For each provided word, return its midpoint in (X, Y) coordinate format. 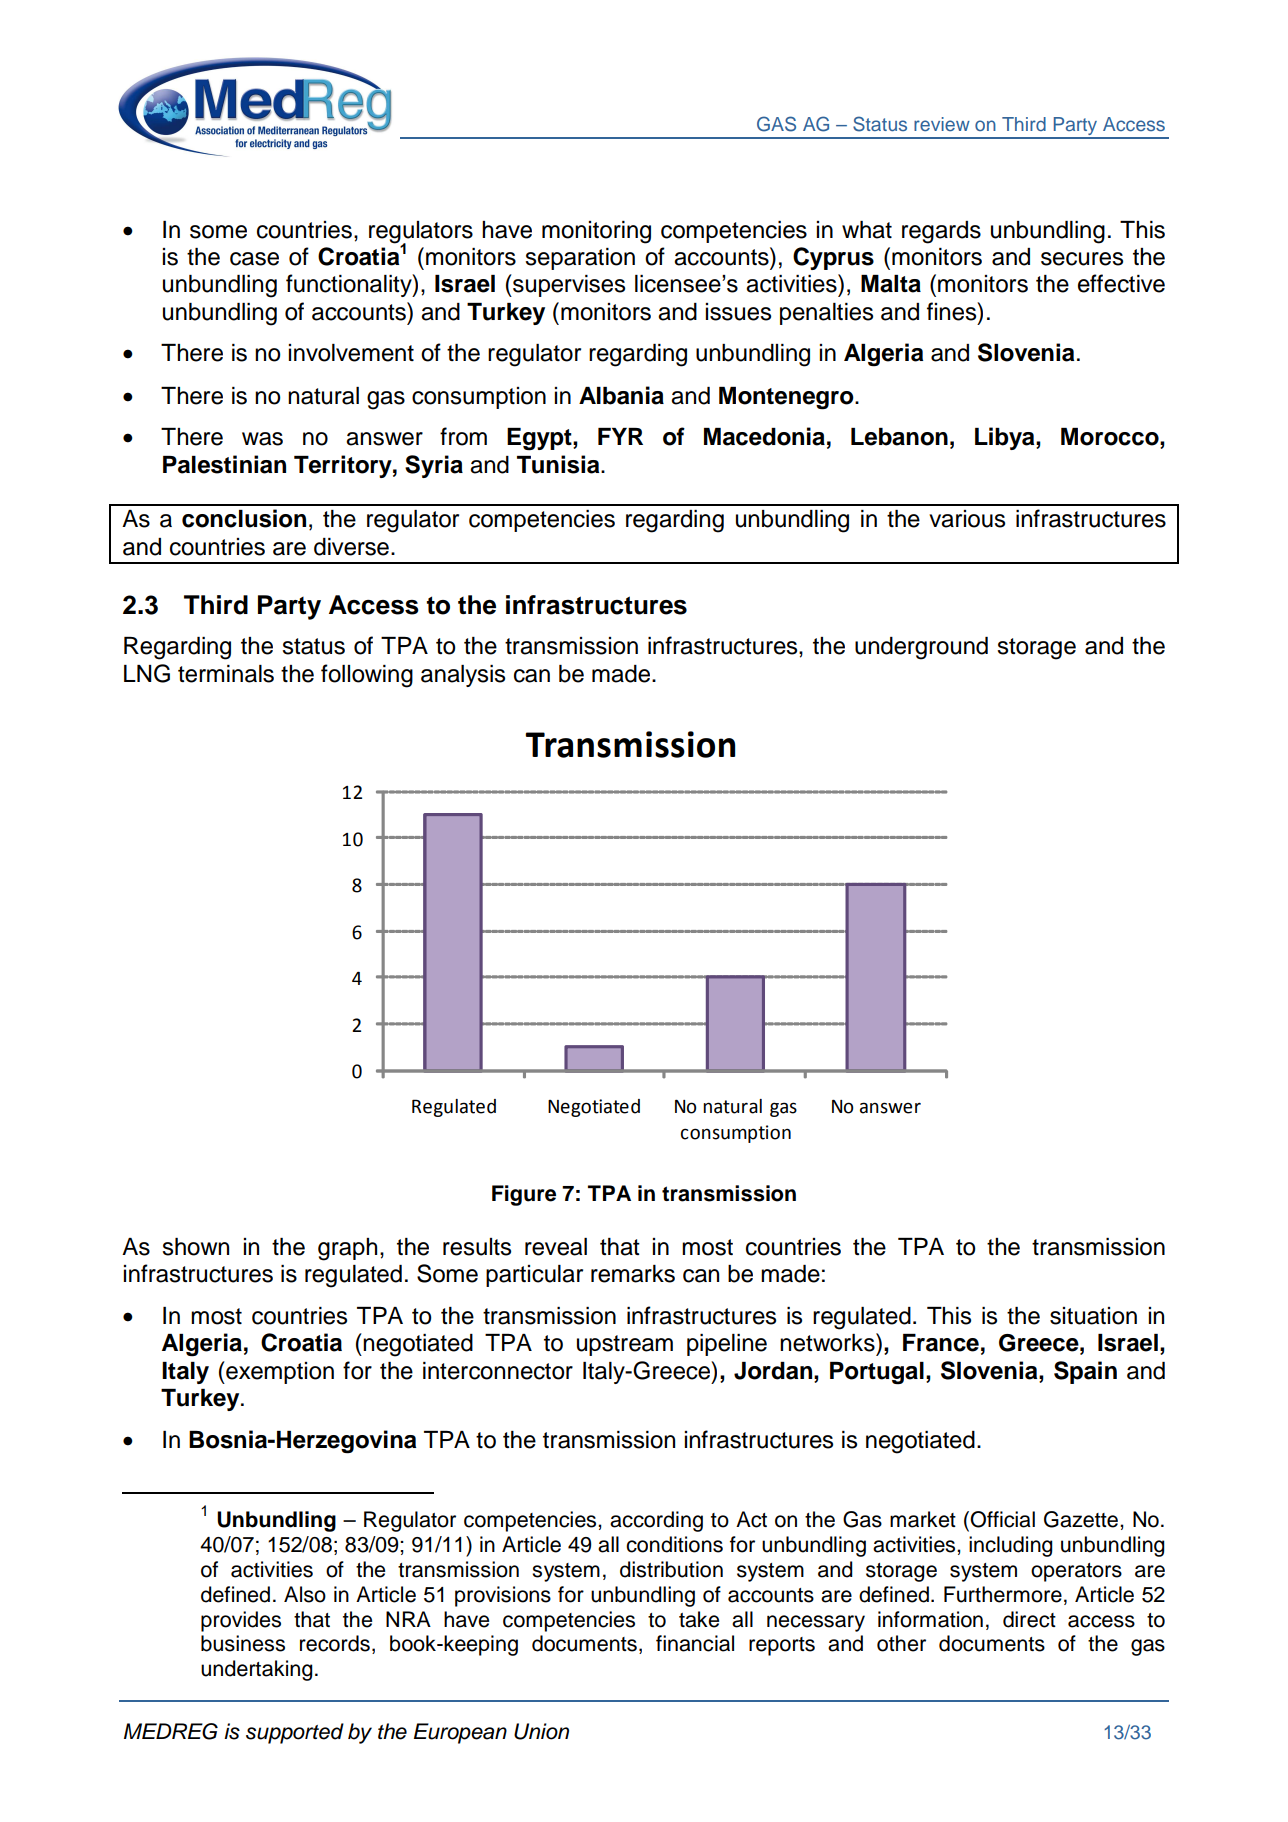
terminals (226, 674)
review (942, 124)
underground (921, 648)
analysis (463, 676)
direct (1029, 1619)
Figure (524, 1195)
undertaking (257, 1670)
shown (195, 1247)
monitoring (596, 232)
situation (1093, 1316)
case (254, 259)
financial (695, 1643)
